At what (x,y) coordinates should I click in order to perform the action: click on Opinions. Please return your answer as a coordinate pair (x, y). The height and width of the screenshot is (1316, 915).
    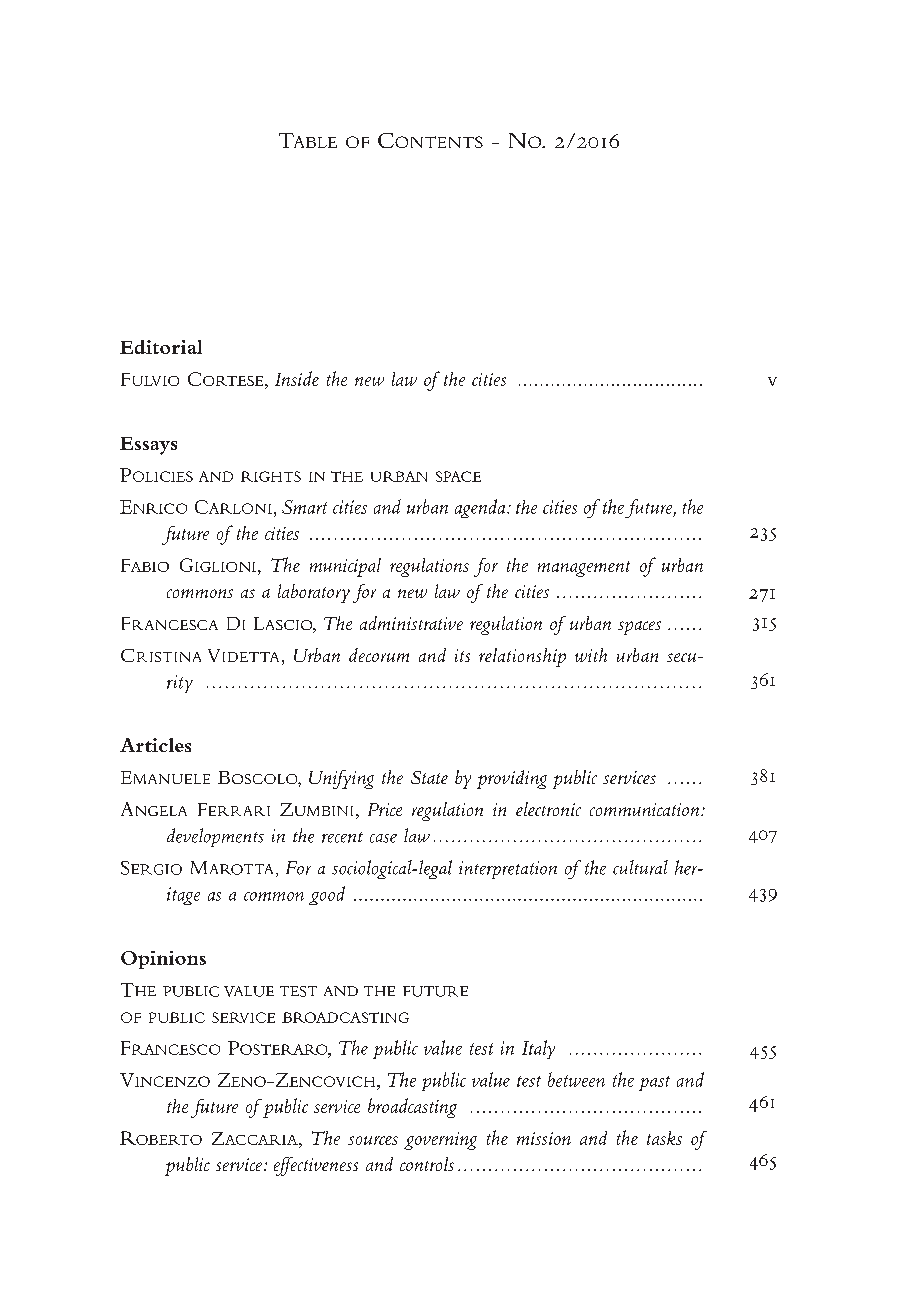
    Looking at the image, I should click on (163, 960).
